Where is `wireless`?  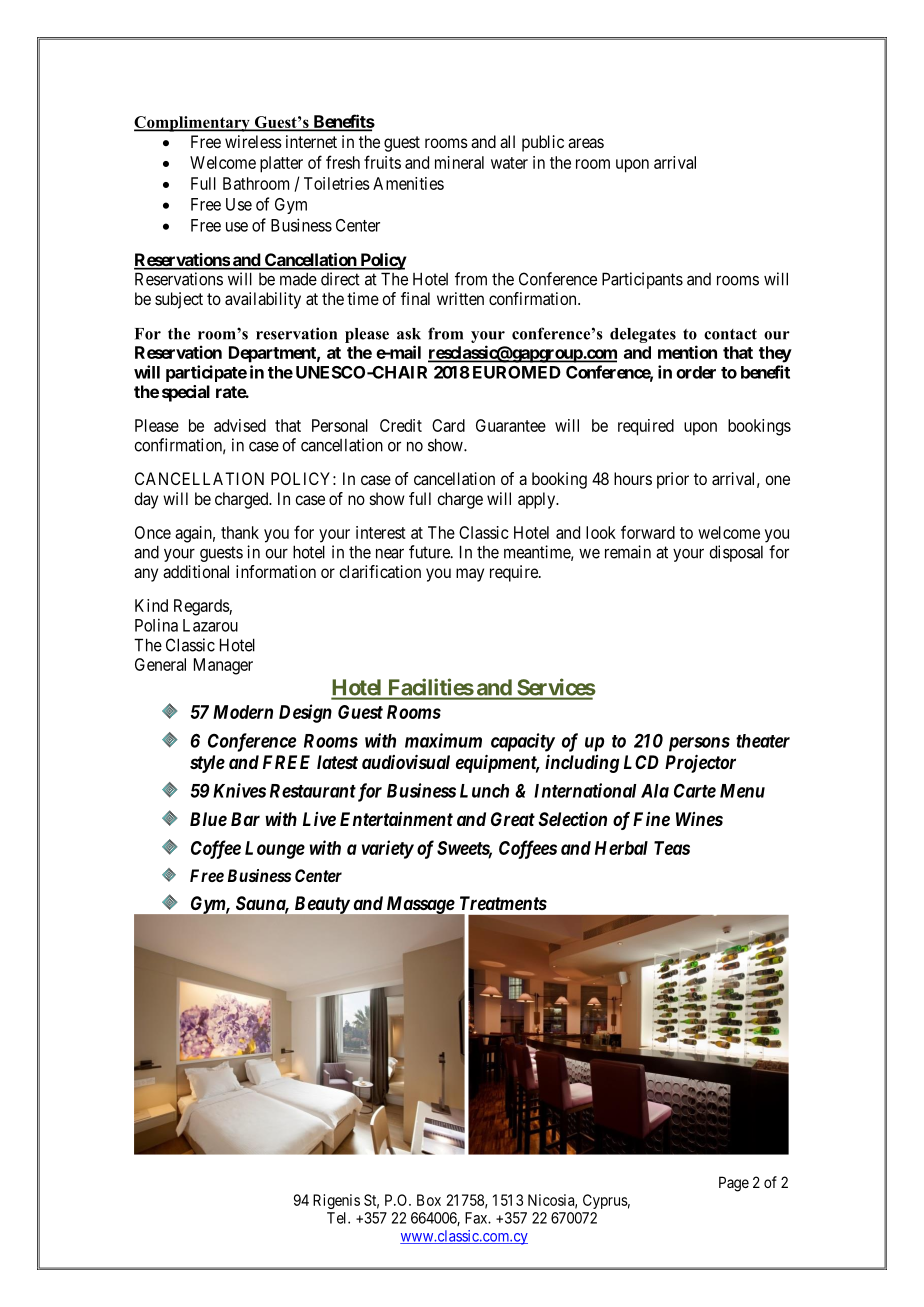 wireless is located at coordinates (253, 141).
